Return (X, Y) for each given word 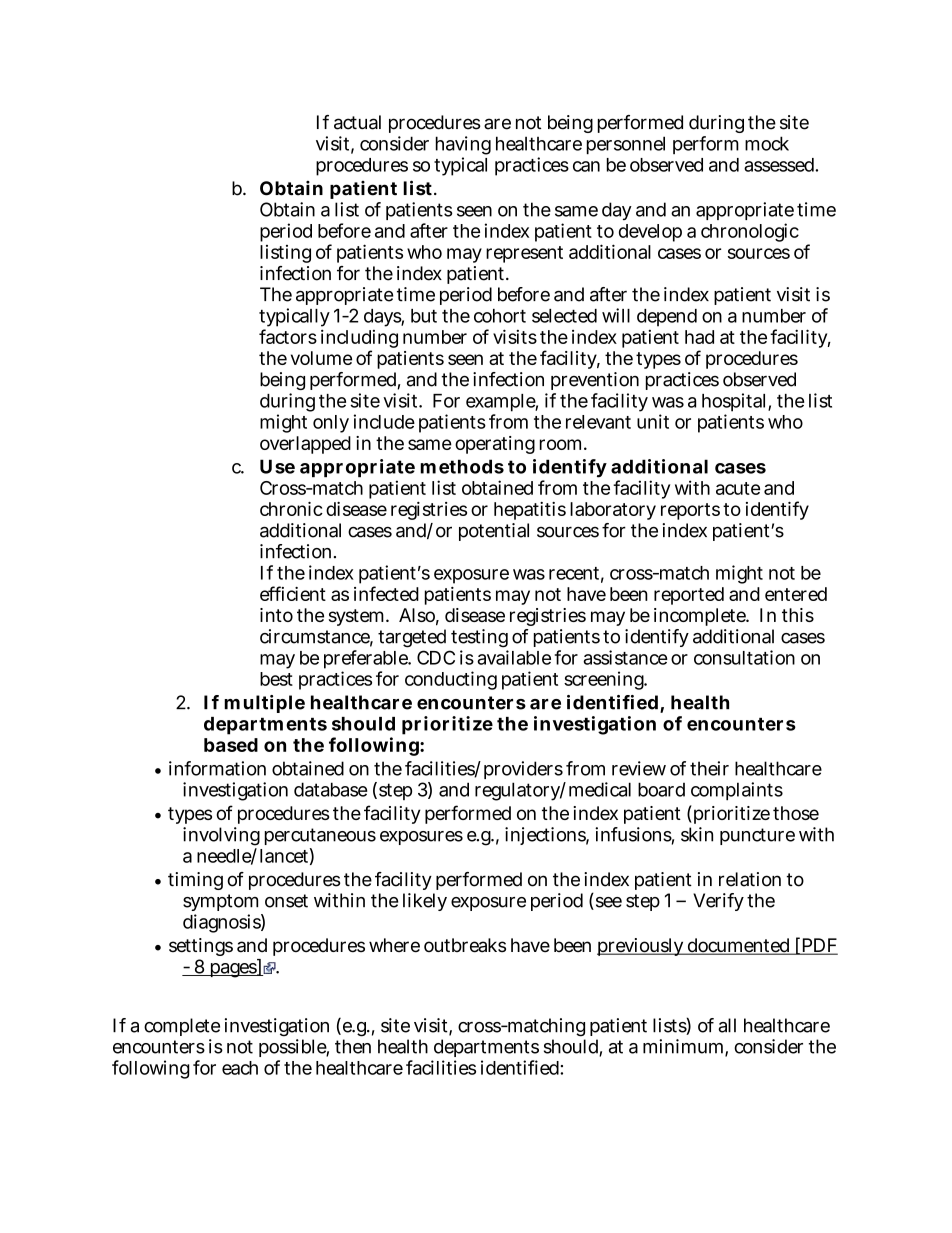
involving (221, 836)
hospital (735, 402)
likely (425, 902)
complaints (737, 791)
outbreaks (465, 945)
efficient (293, 593)
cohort (500, 316)
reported (689, 596)
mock (767, 143)
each (240, 1068)
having (463, 147)
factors (288, 336)
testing (479, 638)
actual (357, 122)
